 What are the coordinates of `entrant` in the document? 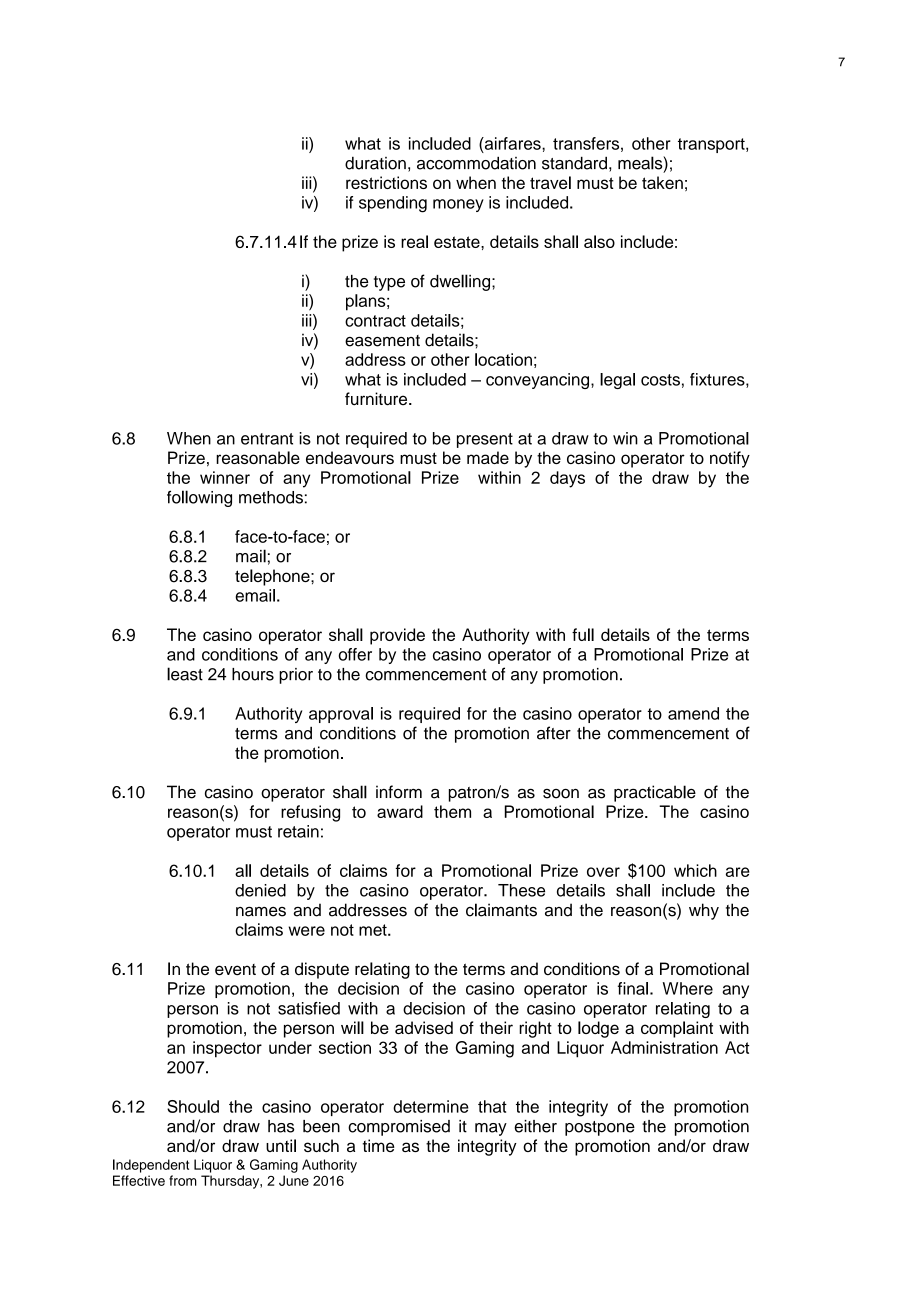 It's located at (267, 439).
